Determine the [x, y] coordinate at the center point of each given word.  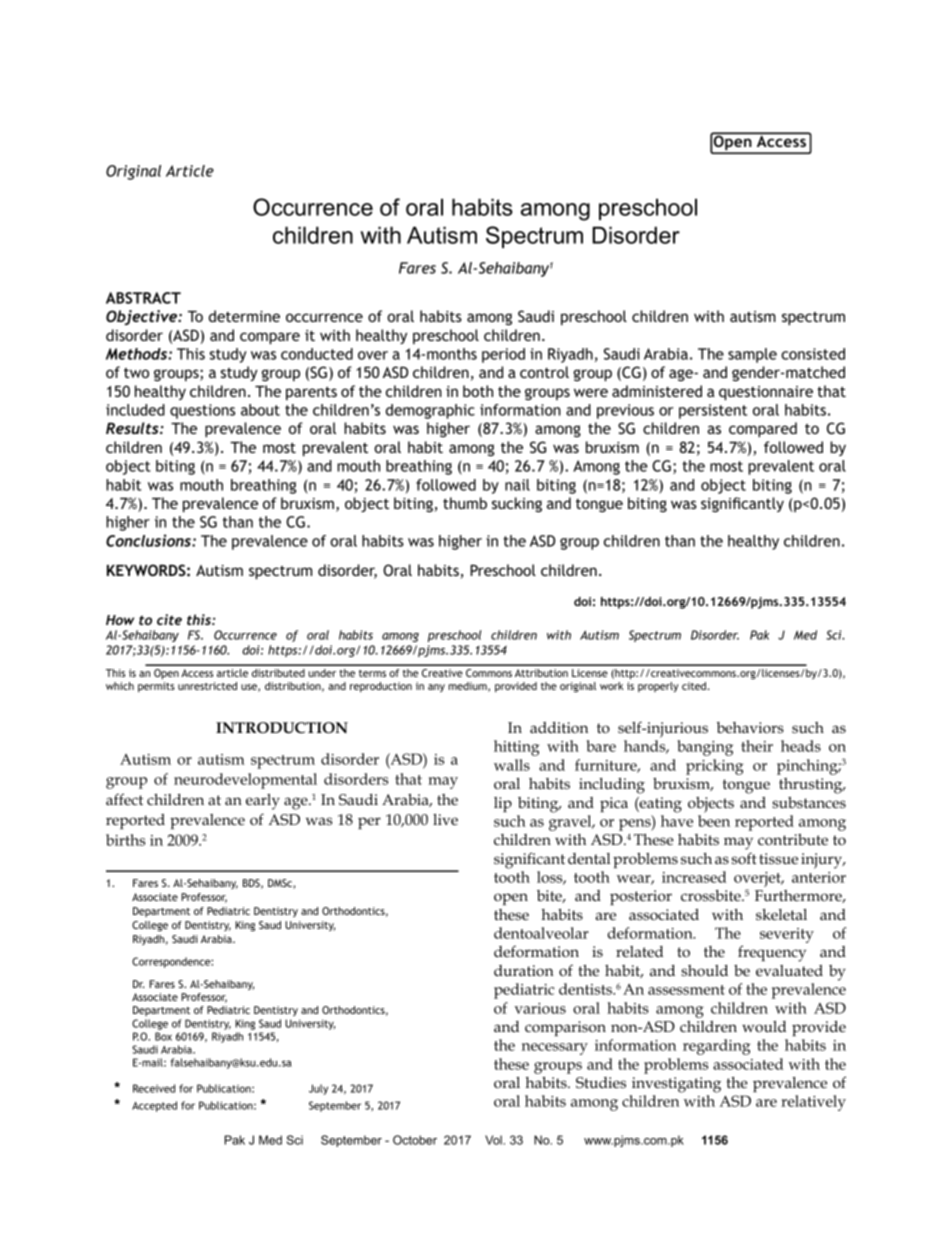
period [503, 355]
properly [658, 687]
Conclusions [149, 540]
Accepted [154, 1106]
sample [752, 355]
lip [503, 804]
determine [244, 316]
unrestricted [207, 686]
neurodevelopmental [245, 781]
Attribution [541, 673]
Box [163, 1036]
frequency [772, 953]
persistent [713, 411]
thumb [465, 503]
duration [524, 970]
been [714, 821]
